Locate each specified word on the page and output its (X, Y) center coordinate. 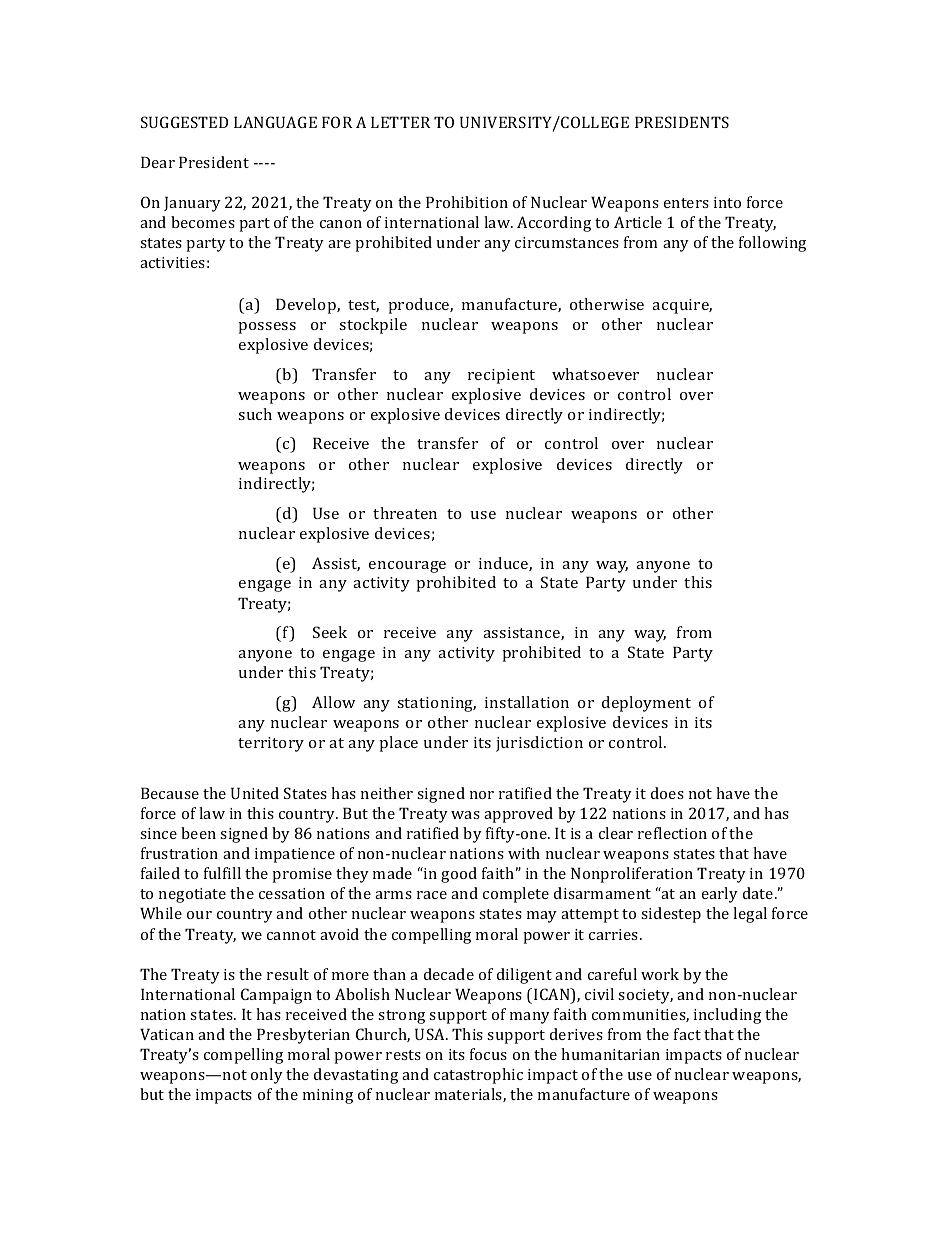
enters (686, 203)
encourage (407, 567)
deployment (646, 704)
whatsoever (595, 374)
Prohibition (467, 202)
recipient (501, 376)
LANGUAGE (275, 122)
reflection (672, 833)
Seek (330, 632)
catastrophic (478, 1076)
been (198, 833)
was (465, 815)
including (727, 1016)
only (267, 1076)
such (255, 414)
